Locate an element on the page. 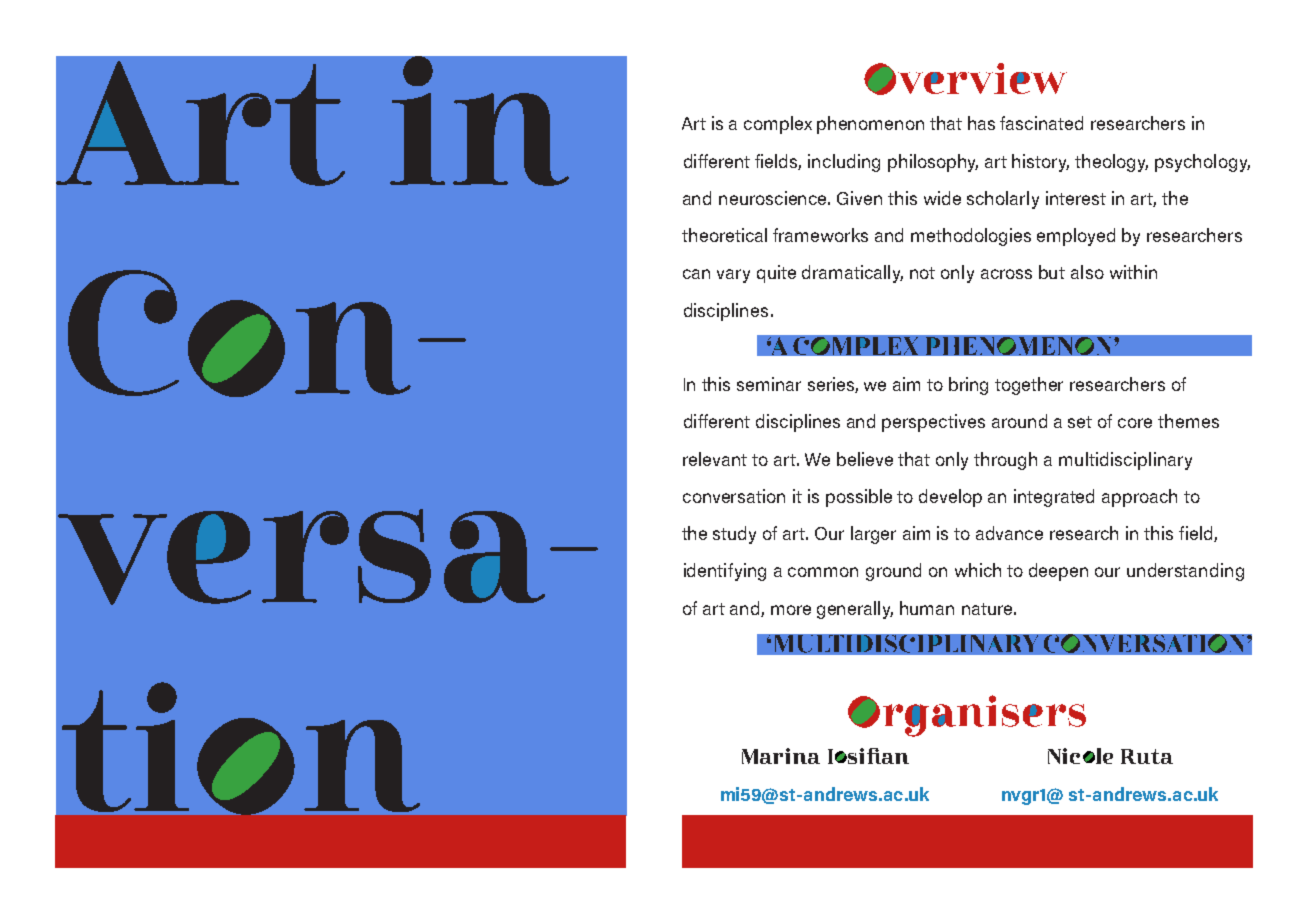 This page has width=1308, height=924. within is located at coordinates (1133, 272).
